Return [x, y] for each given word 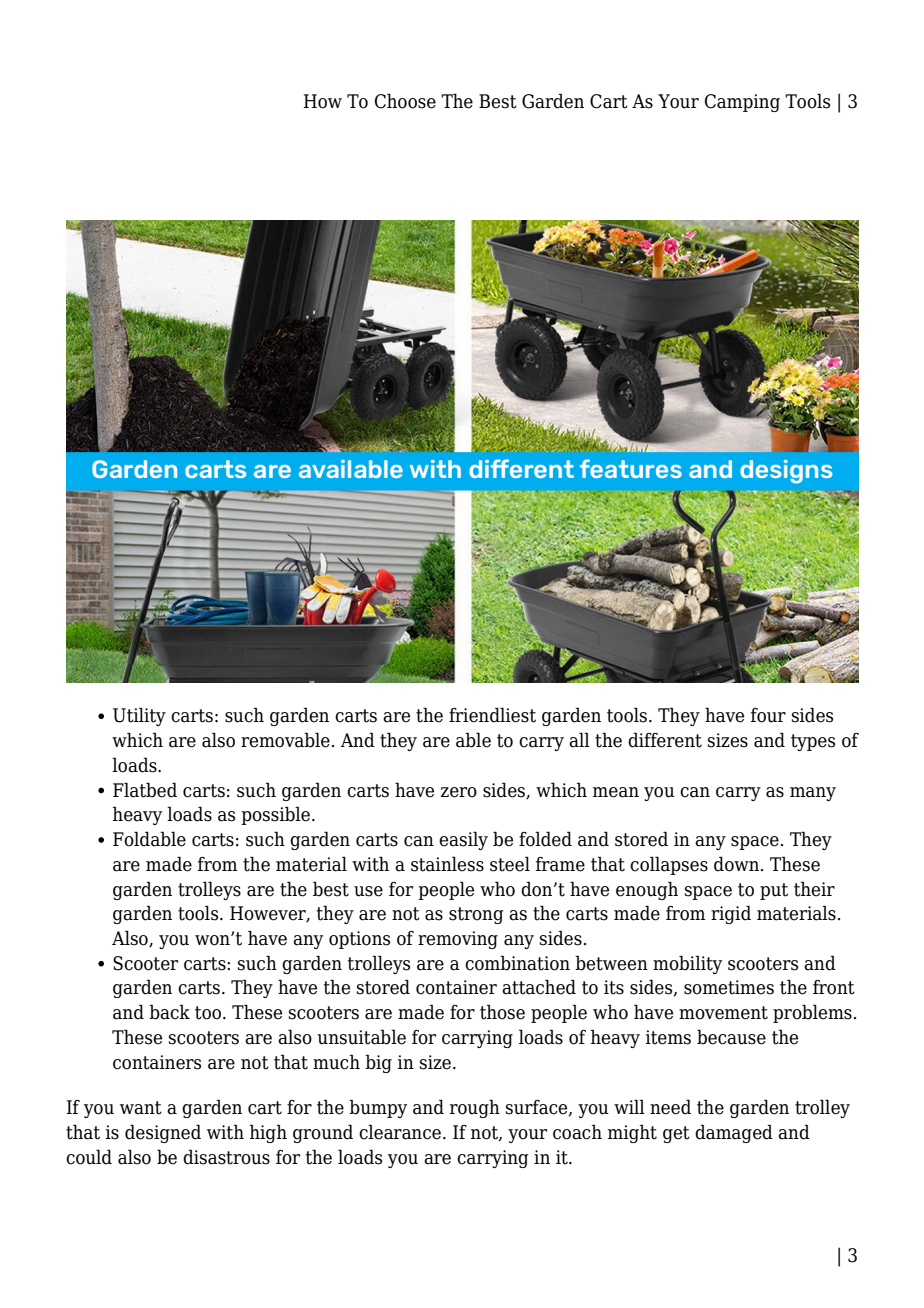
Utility [139, 716]
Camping [742, 103]
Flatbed [145, 790]
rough [475, 1108]
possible [277, 815]
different [665, 740]
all [579, 740]
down [738, 864]
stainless [447, 864]
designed [163, 1133]
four [768, 715]
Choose [405, 101]
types [813, 742]
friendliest [492, 715]
